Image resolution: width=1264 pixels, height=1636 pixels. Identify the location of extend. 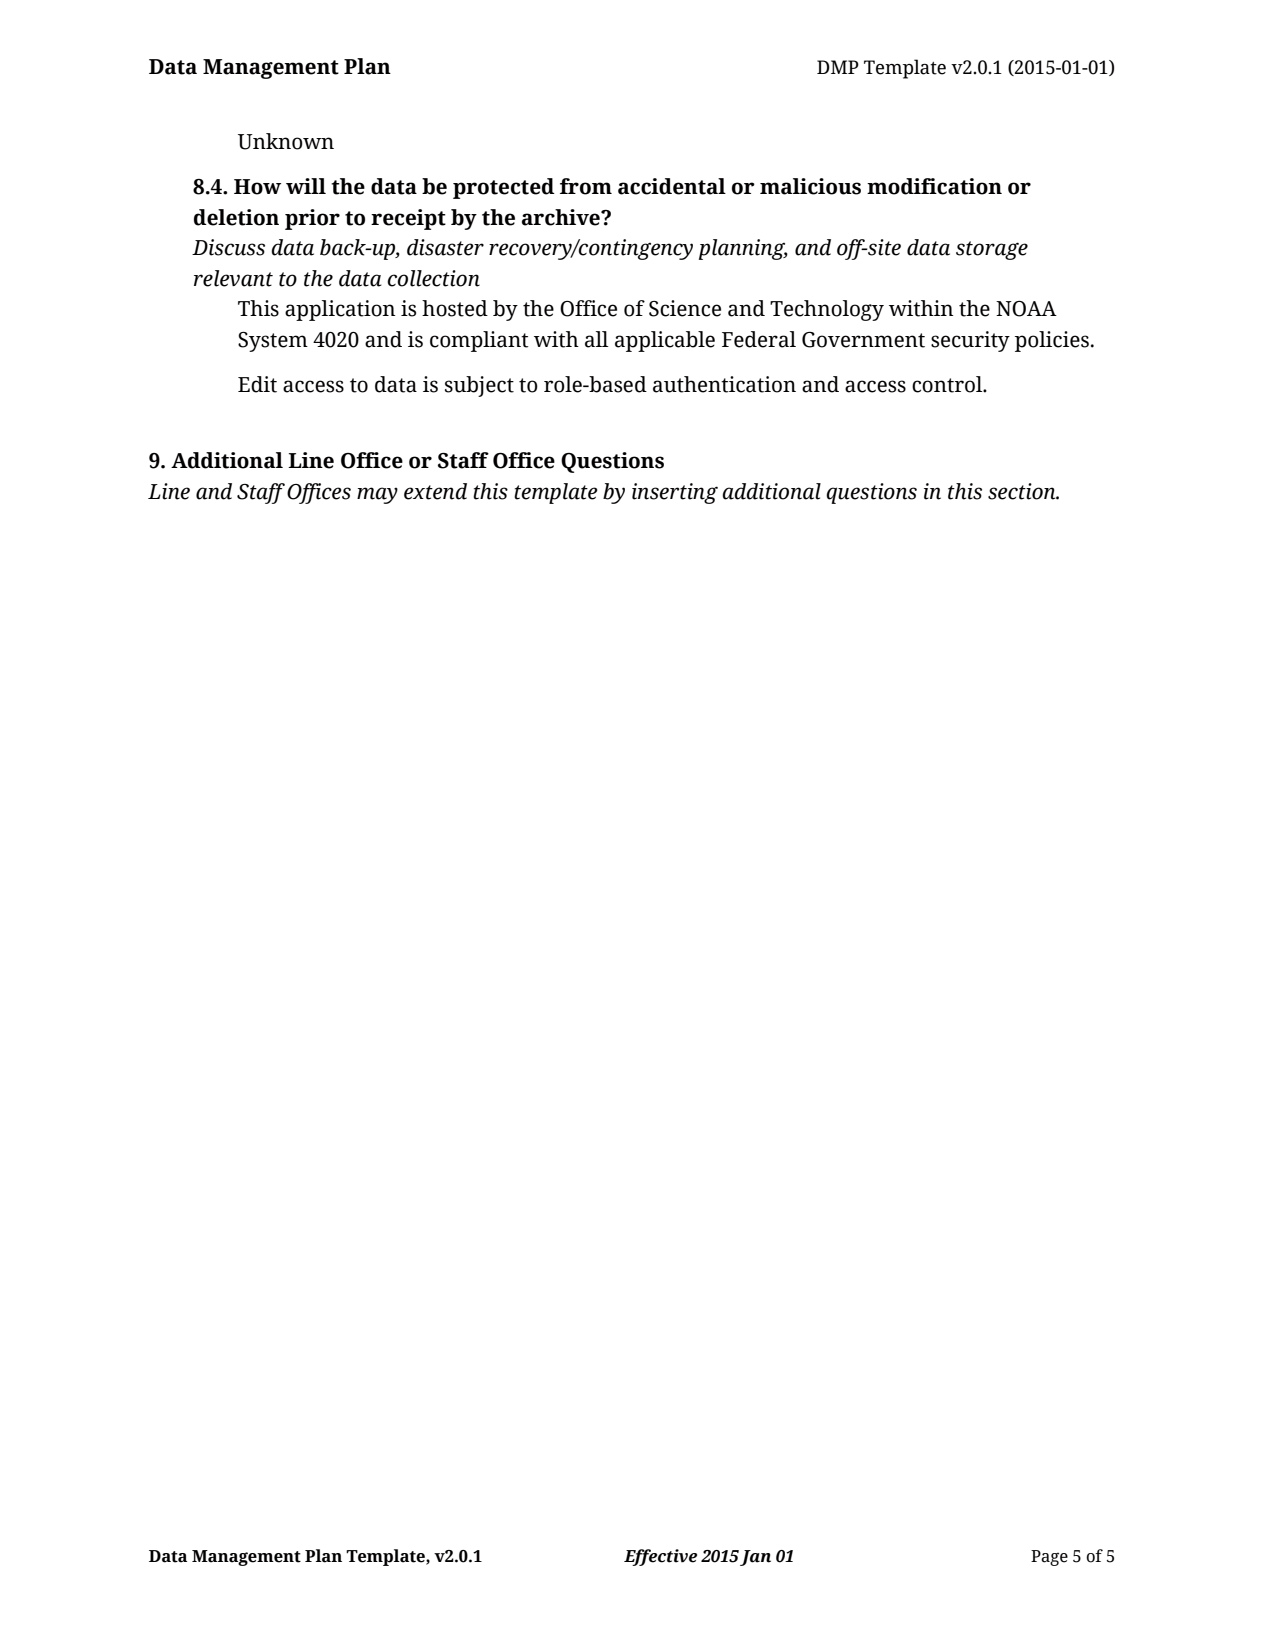
(435, 491).
